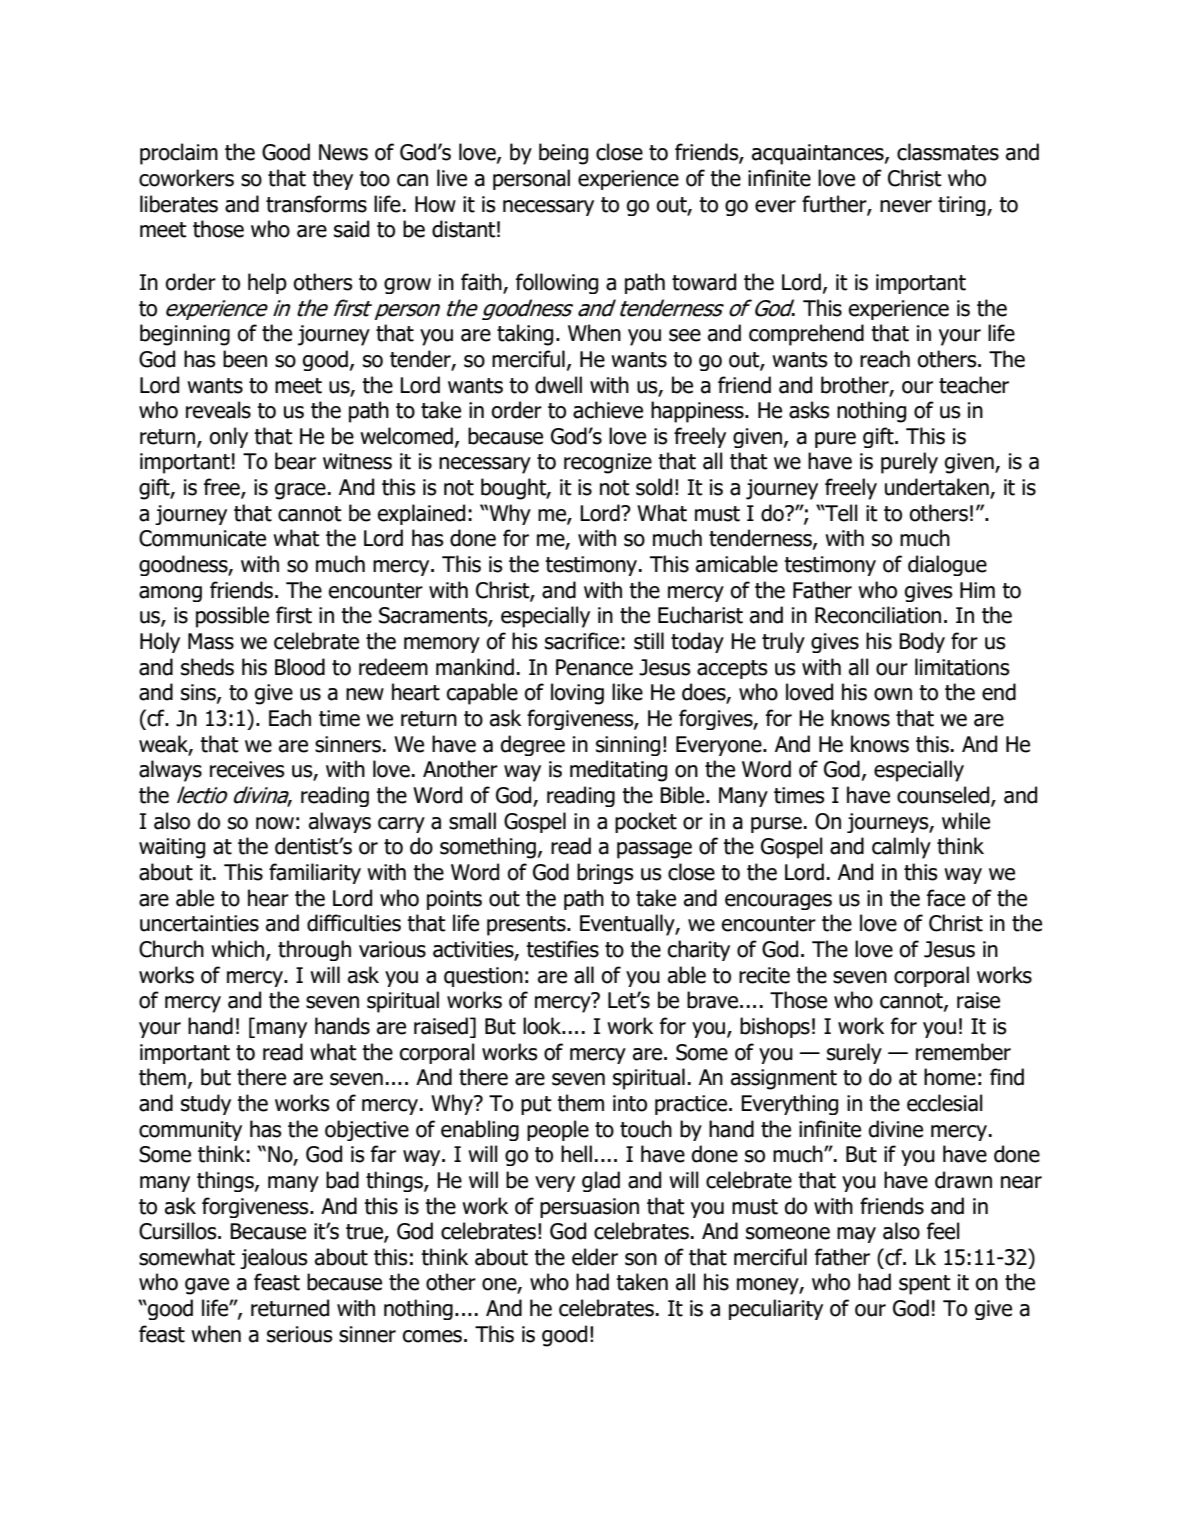 The height and width of the screenshot is (1530, 1182). Describe the element at coordinates (239, 950) in the screenshot. I see `which` at that location.
